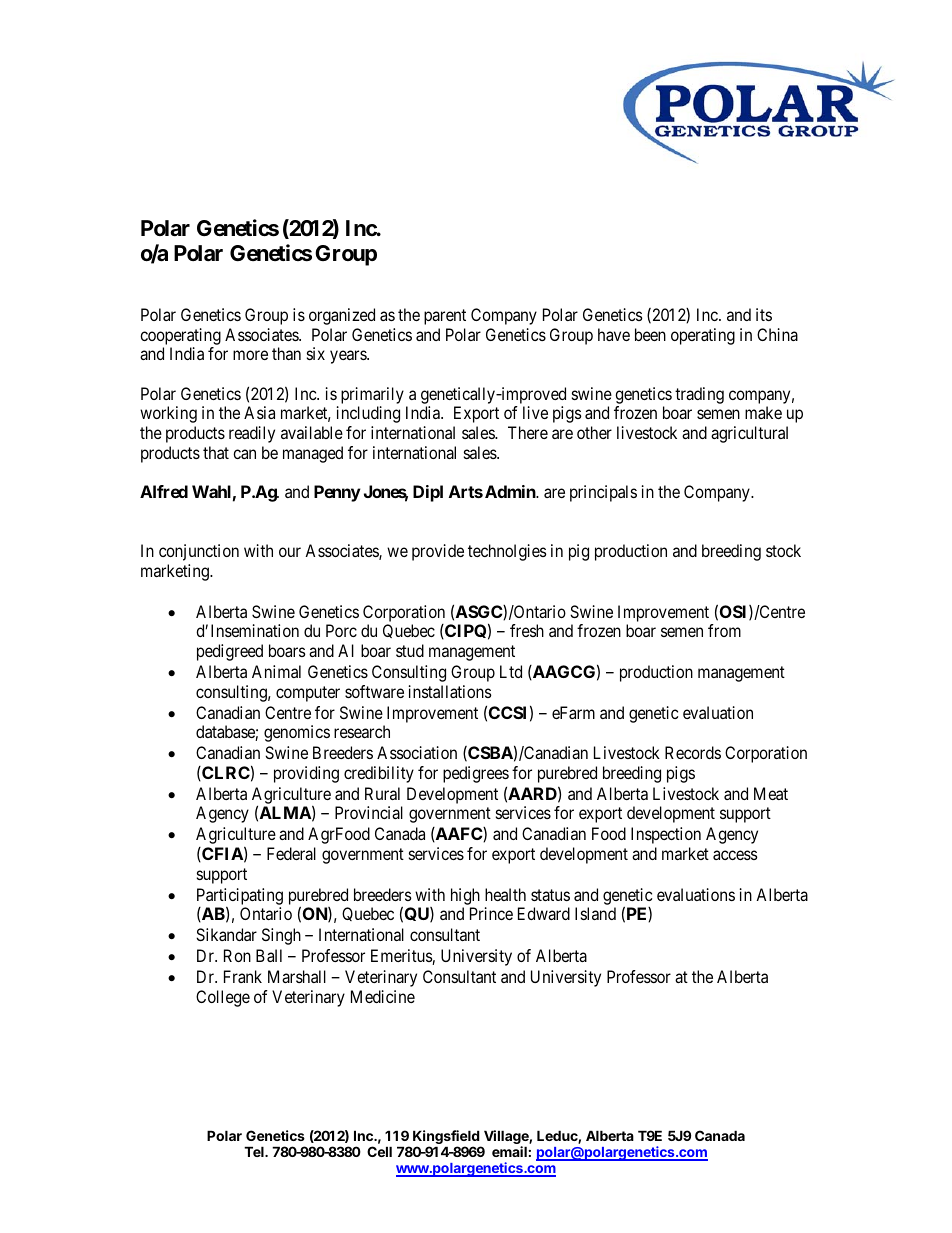 Image resolution: width=952 pixels, height=1233 pixels. Describe the element at coordinates (650, 334) in the screenshot. I see `been` at that location.
